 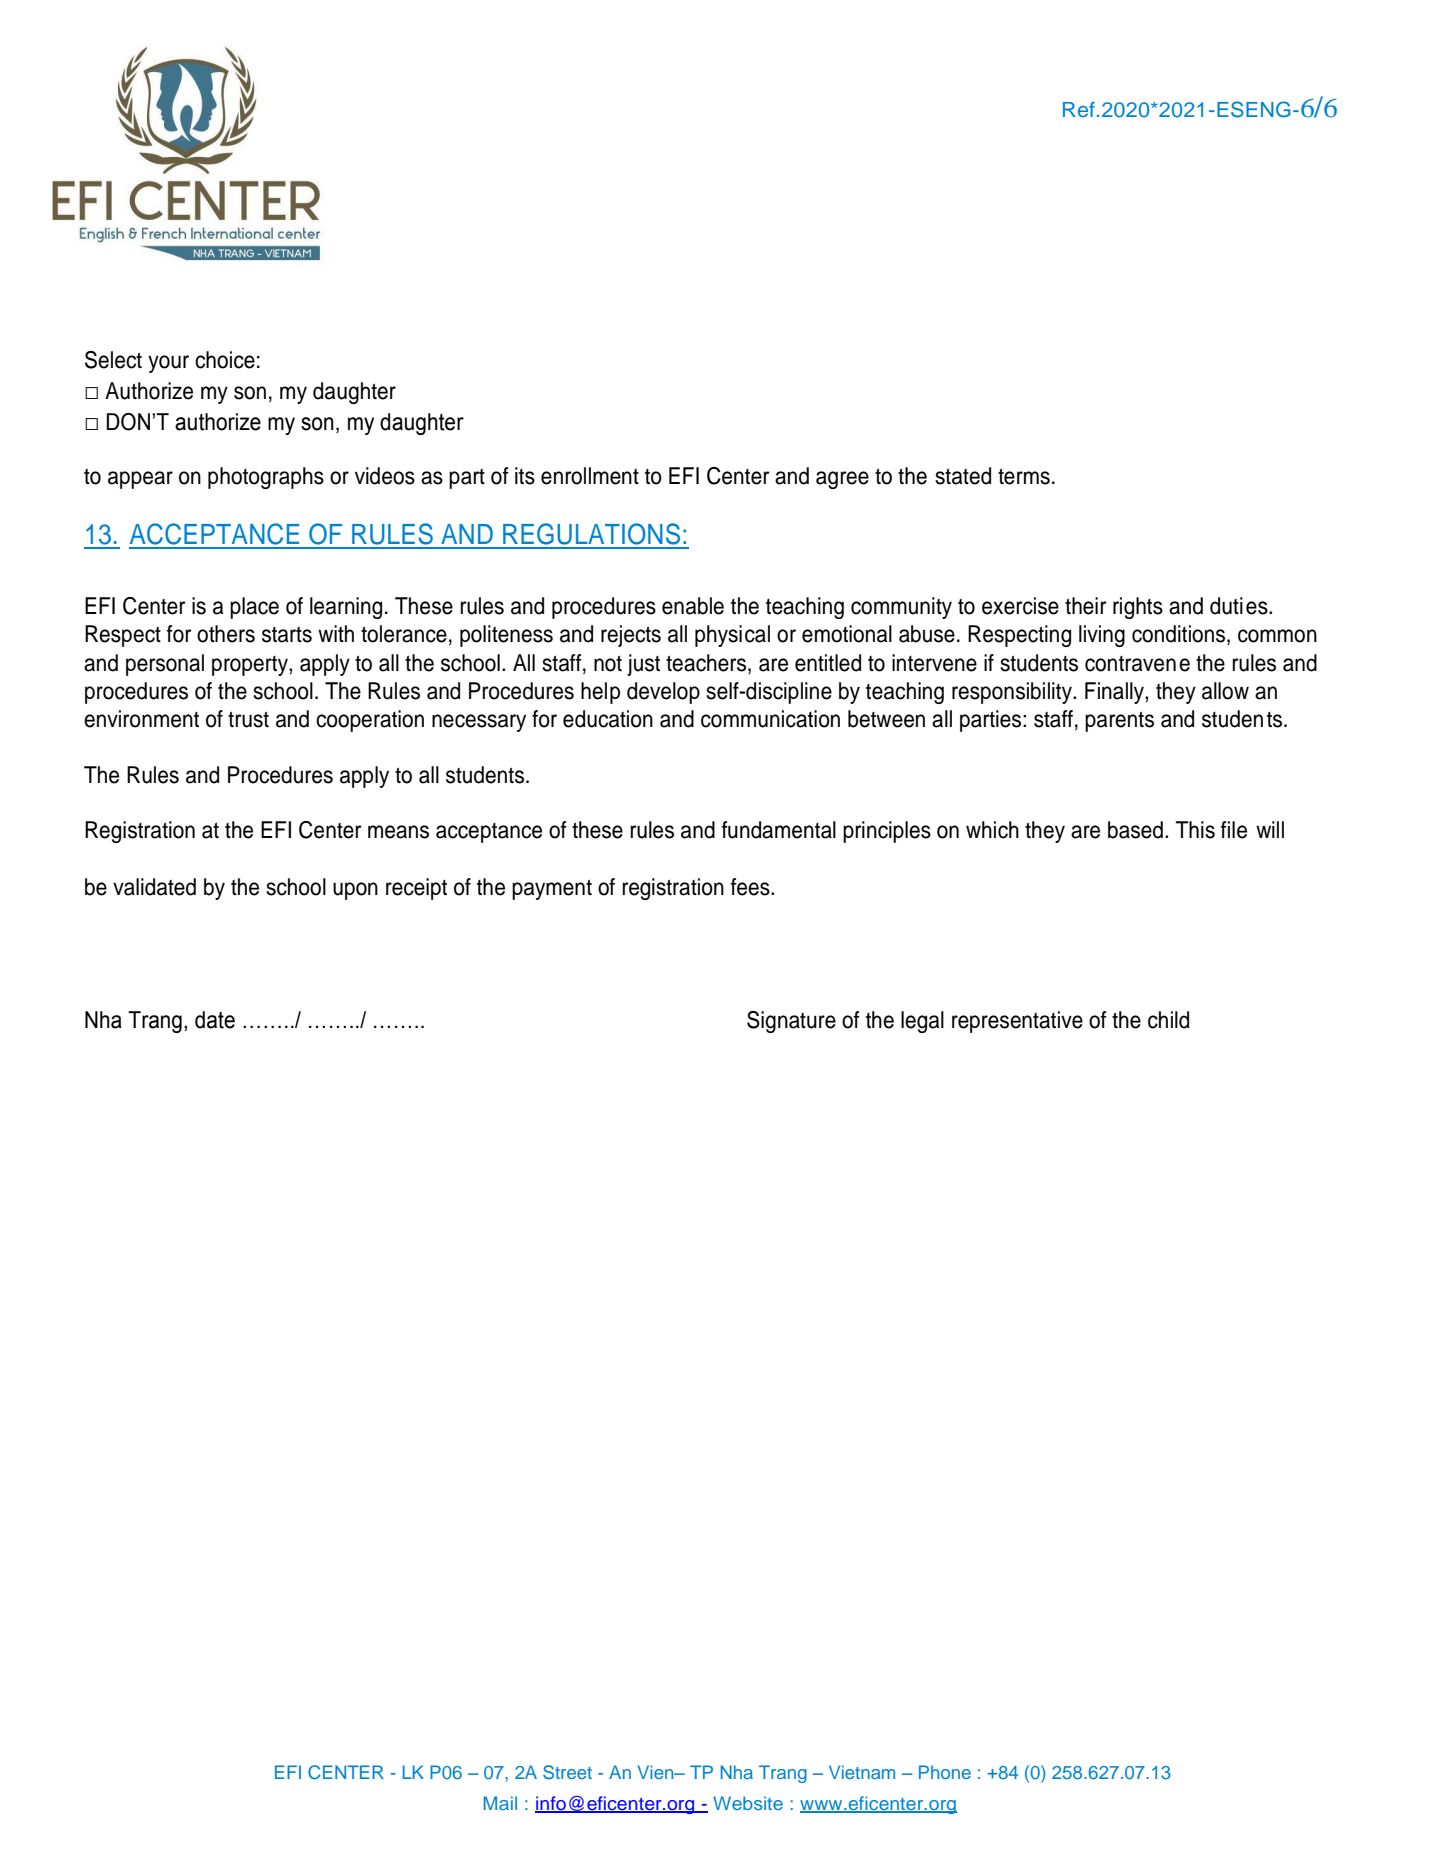 I want to click on Mail, so click(x=500, y=1803).
